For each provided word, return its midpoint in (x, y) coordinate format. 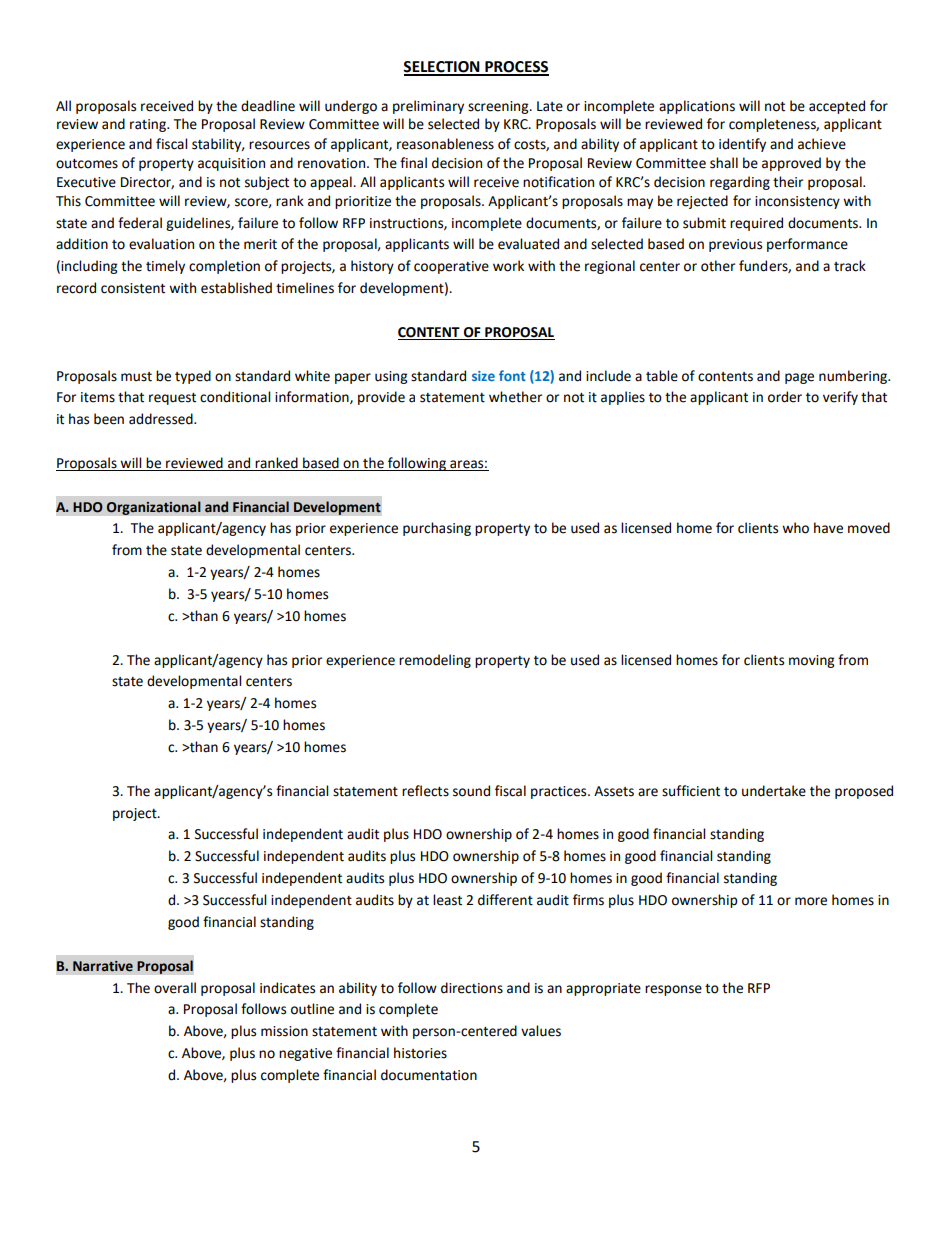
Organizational (153, 508)
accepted (837, 107)
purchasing (437, 529)
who (795, 528)
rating (149, 125)
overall (175, 988)
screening (499, 107)
